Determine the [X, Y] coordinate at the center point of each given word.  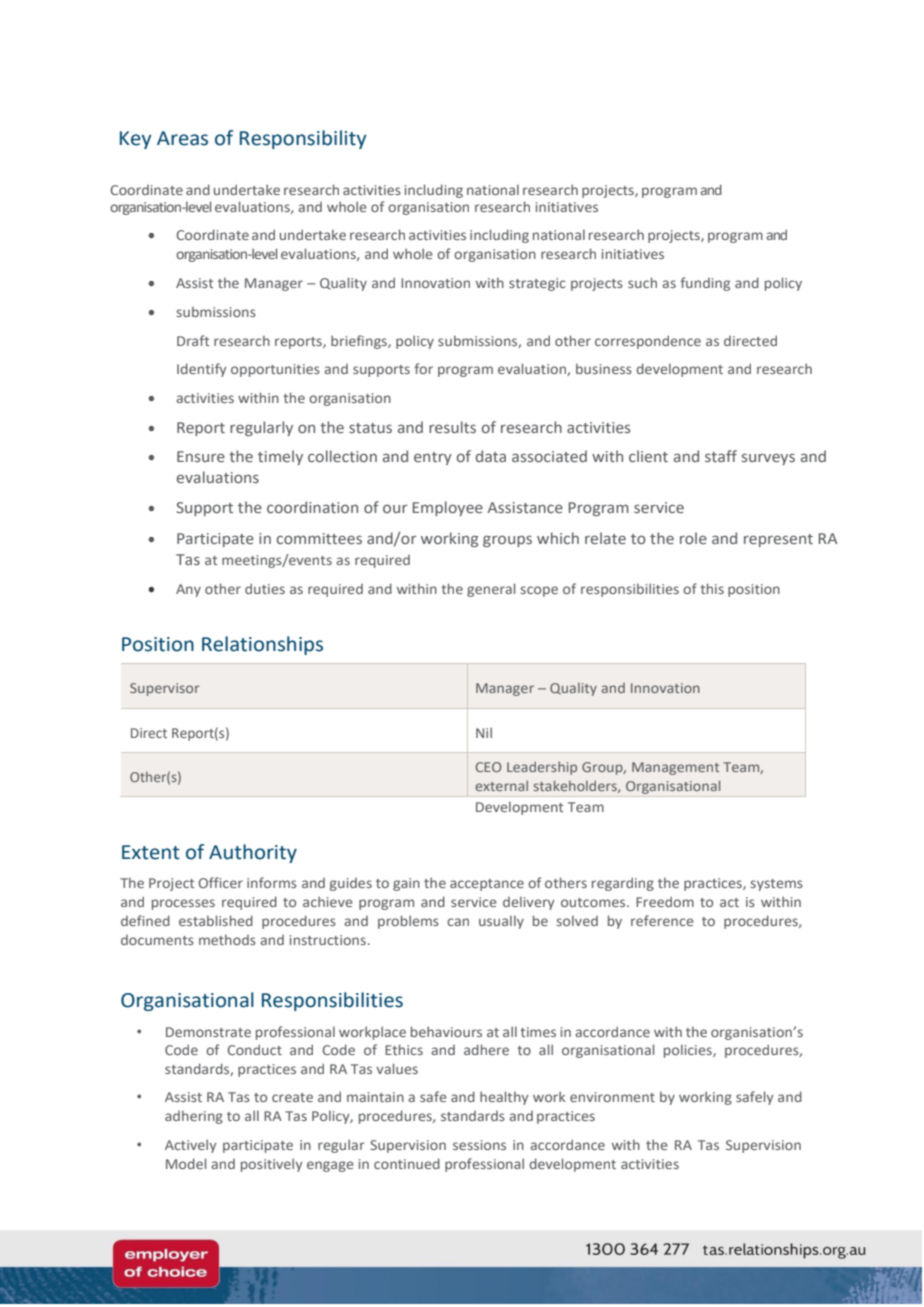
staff [721, 456]
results [452, 427]
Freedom [665, 901]
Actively [191, 1146]
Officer [221, 882]
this [712, 588]
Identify [202, 370]
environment [612, 1097]
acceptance [487, 885]
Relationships [262, 645]
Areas [182, 138]
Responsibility [303, 139]
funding [705, 284]
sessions [479, 1145]
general [491, 590]
